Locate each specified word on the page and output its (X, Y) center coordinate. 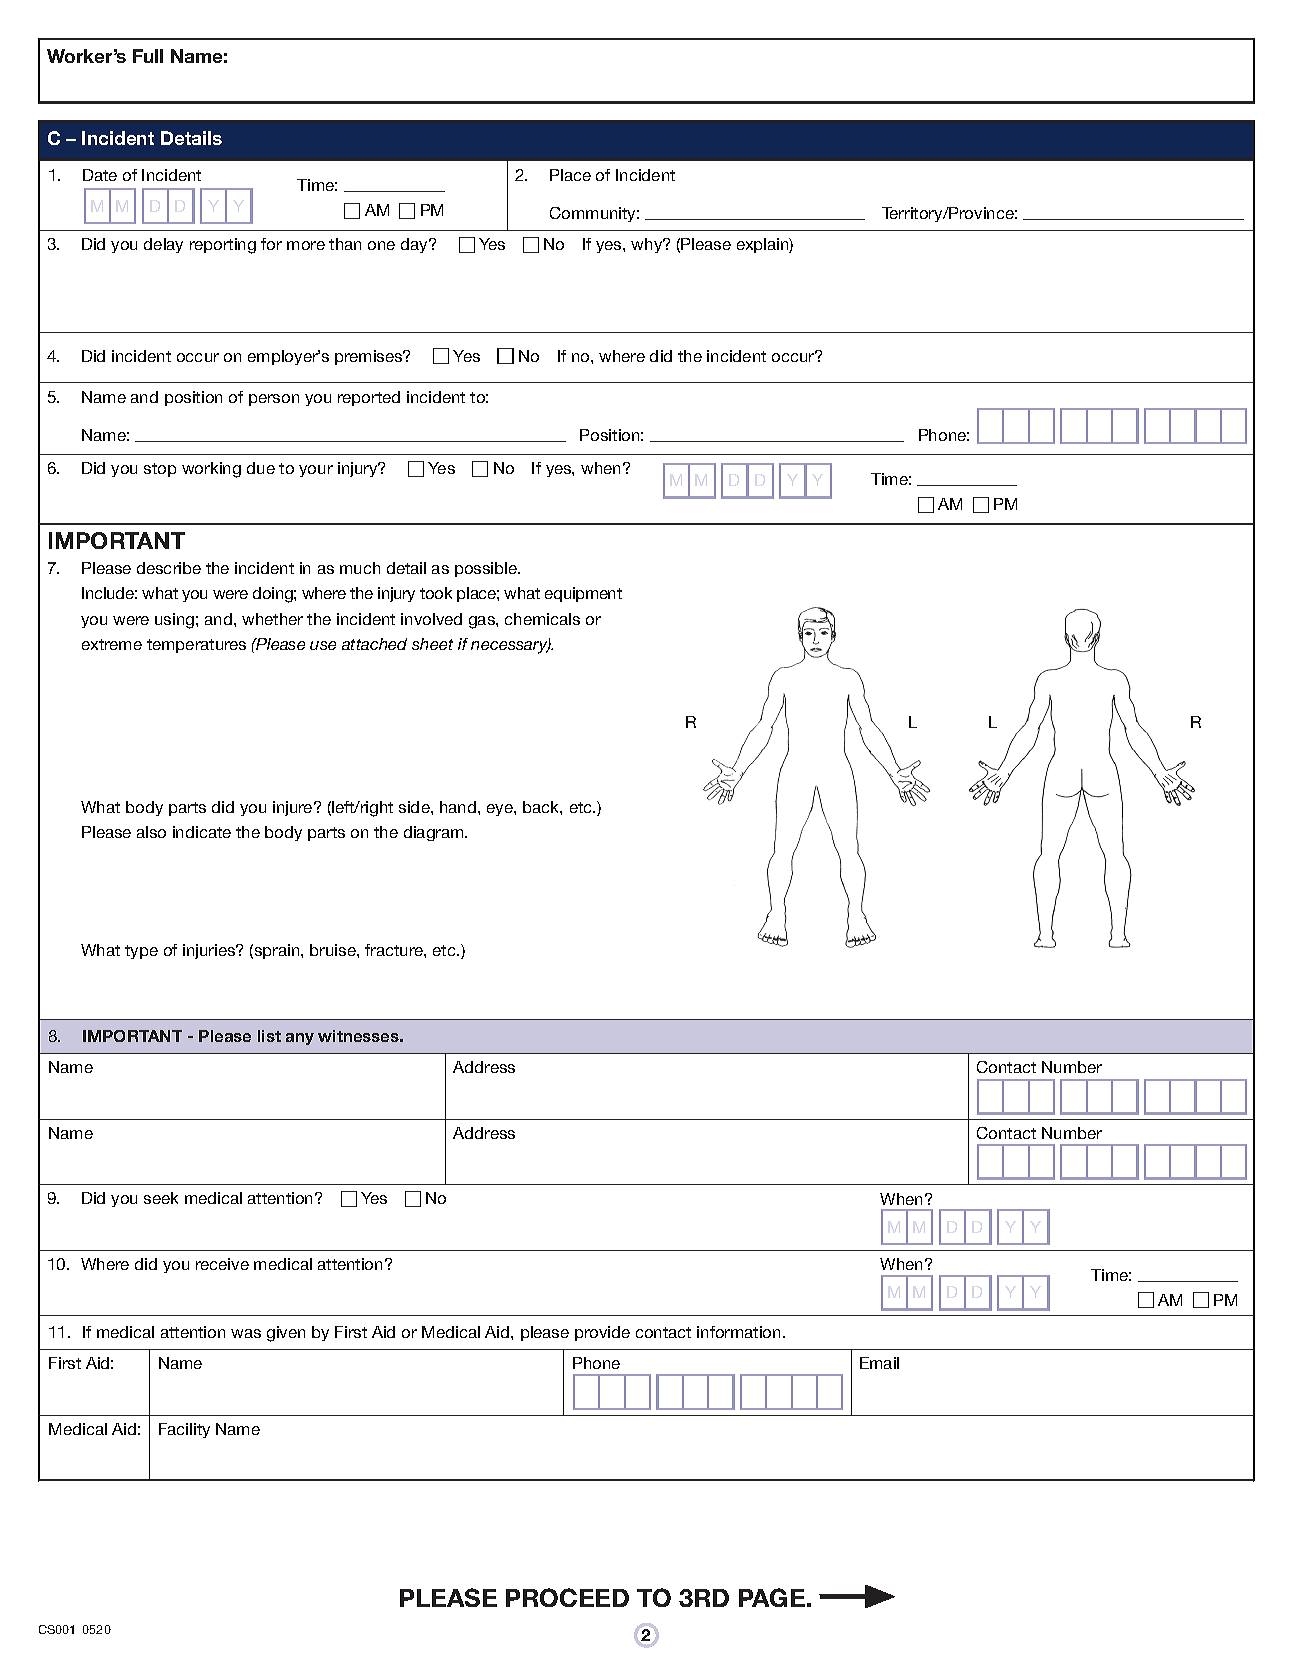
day (416, 245)
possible (487, 569)
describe (169, 568)
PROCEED (567, 1597)
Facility (184, 1430)
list (269, 1036)
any (300, 1039)
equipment (583, 594)
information (738, 1332)
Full (148, 56)
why (648, 245)
